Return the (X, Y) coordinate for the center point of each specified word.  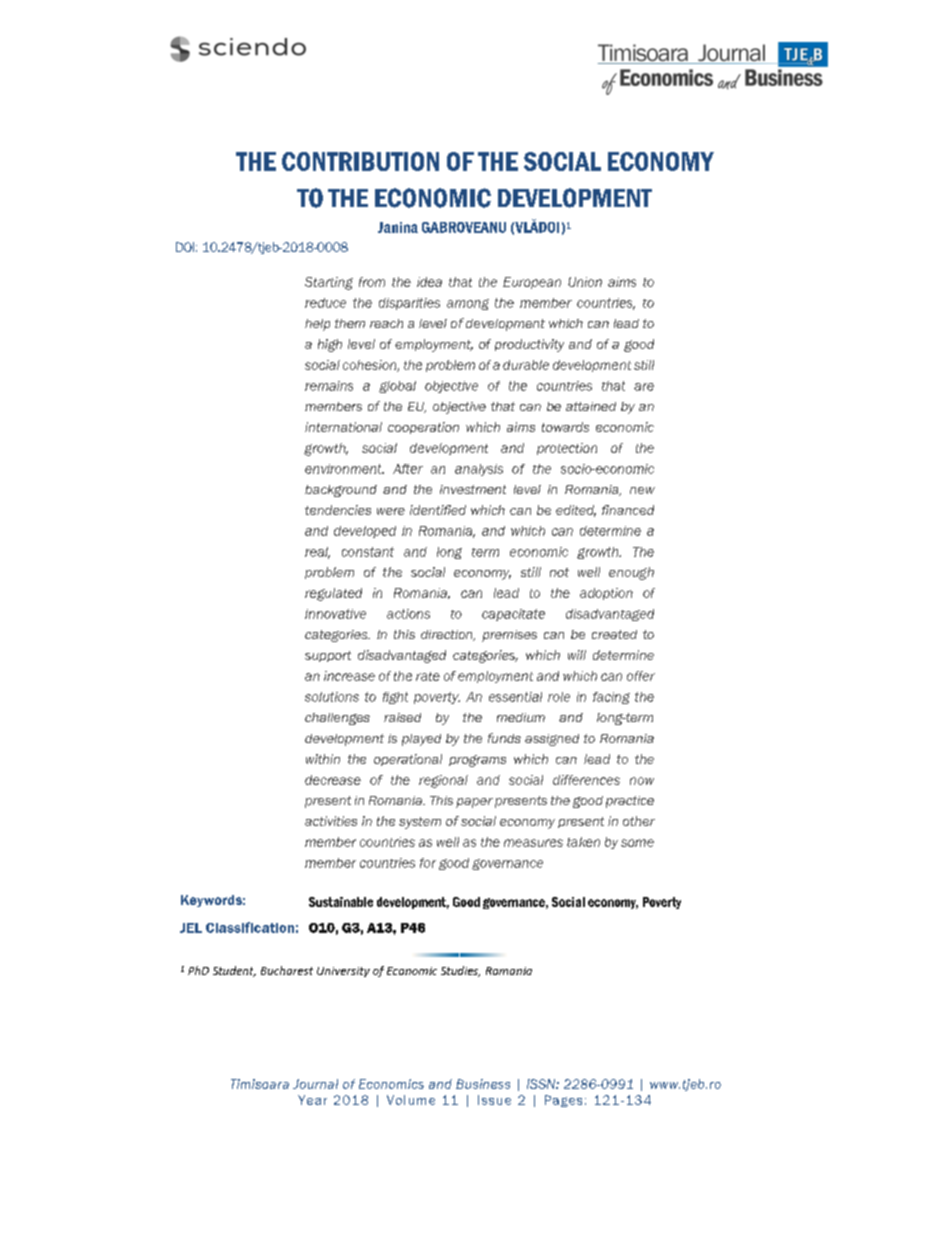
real (317, 553)
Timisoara (260, 1084)
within (323, 759)
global (397, 387)
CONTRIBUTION (360, 161)
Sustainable (341, 902)
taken (583, 842)
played (421, 740)
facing (611, 698)
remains (329, 386)
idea (429, 282)
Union (585, 282)
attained (591, 406)
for (428, 863)
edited (576, 511)
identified (438, 510)
